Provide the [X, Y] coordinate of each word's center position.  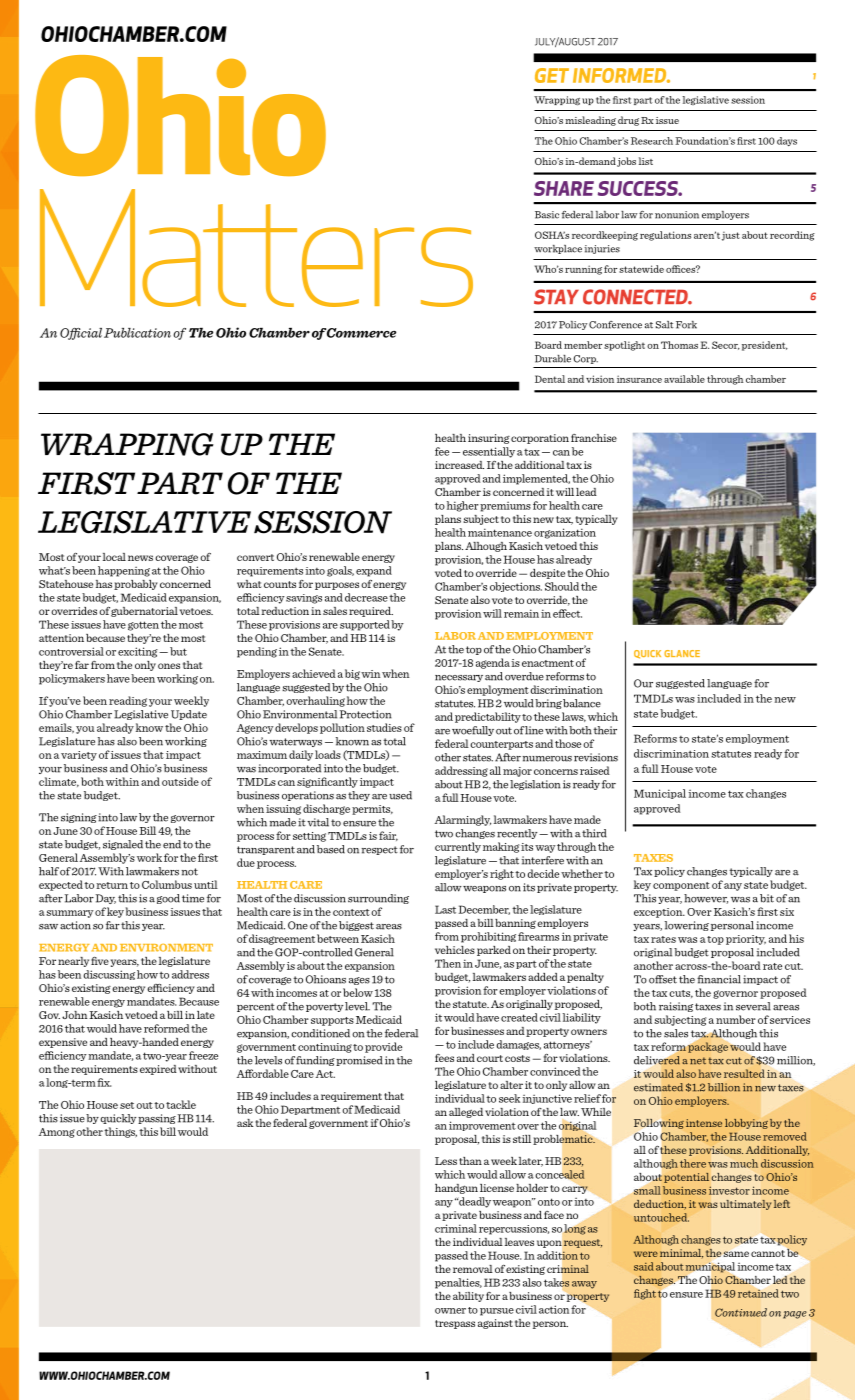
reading [128, 701]
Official [81, 334]
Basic [547, 215]
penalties [458, 1283]
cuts [681, 994]
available [684, 379]
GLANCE [682, 653]
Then [448, 963]
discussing [109, 975]
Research [652, 141]
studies [384, 727]
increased [459, 465]
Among [57, 1133]
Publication [137, 333]
